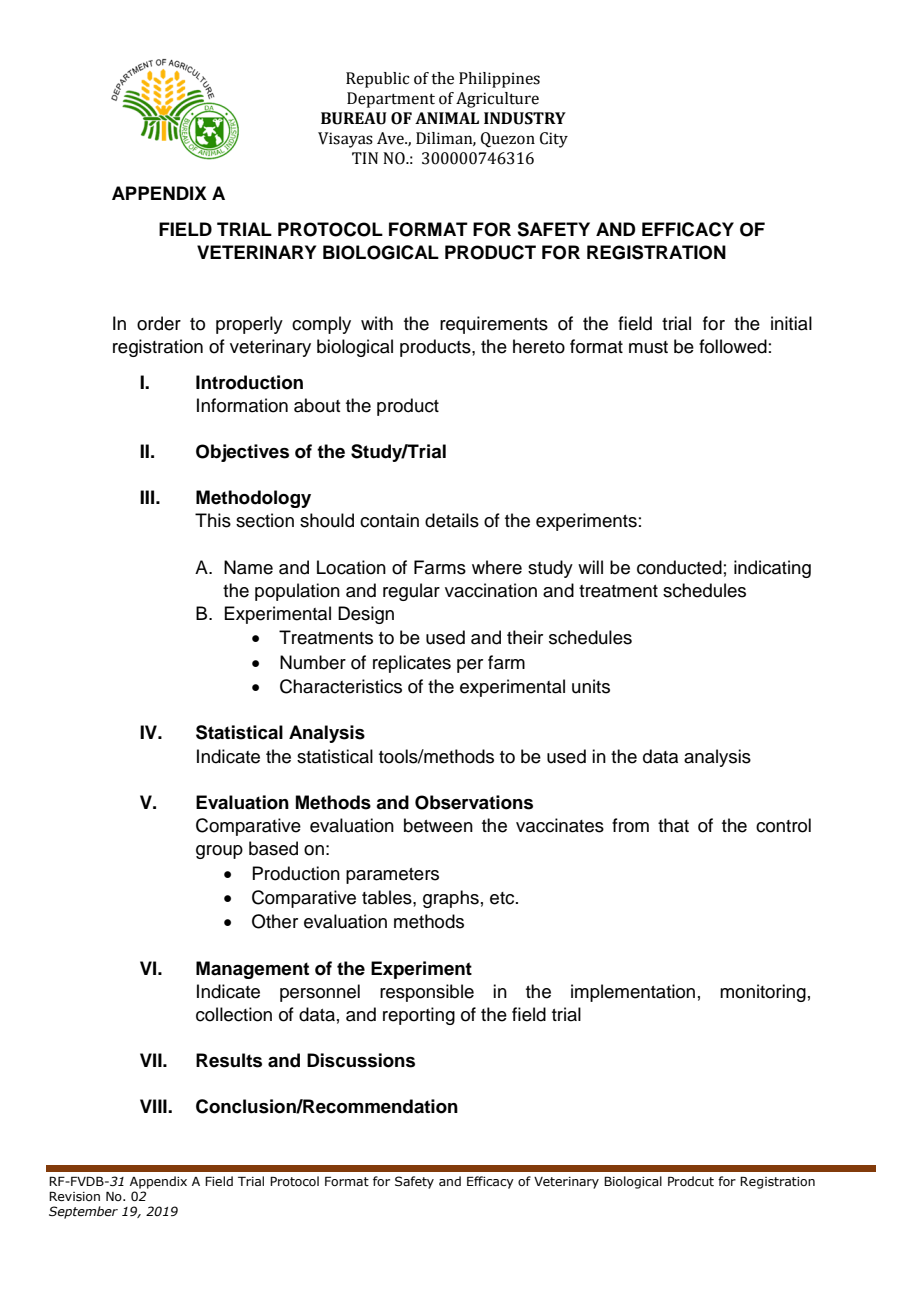 The height and width of the screenshot is (1308, 924). I want to click on that, so click(673, 825).
